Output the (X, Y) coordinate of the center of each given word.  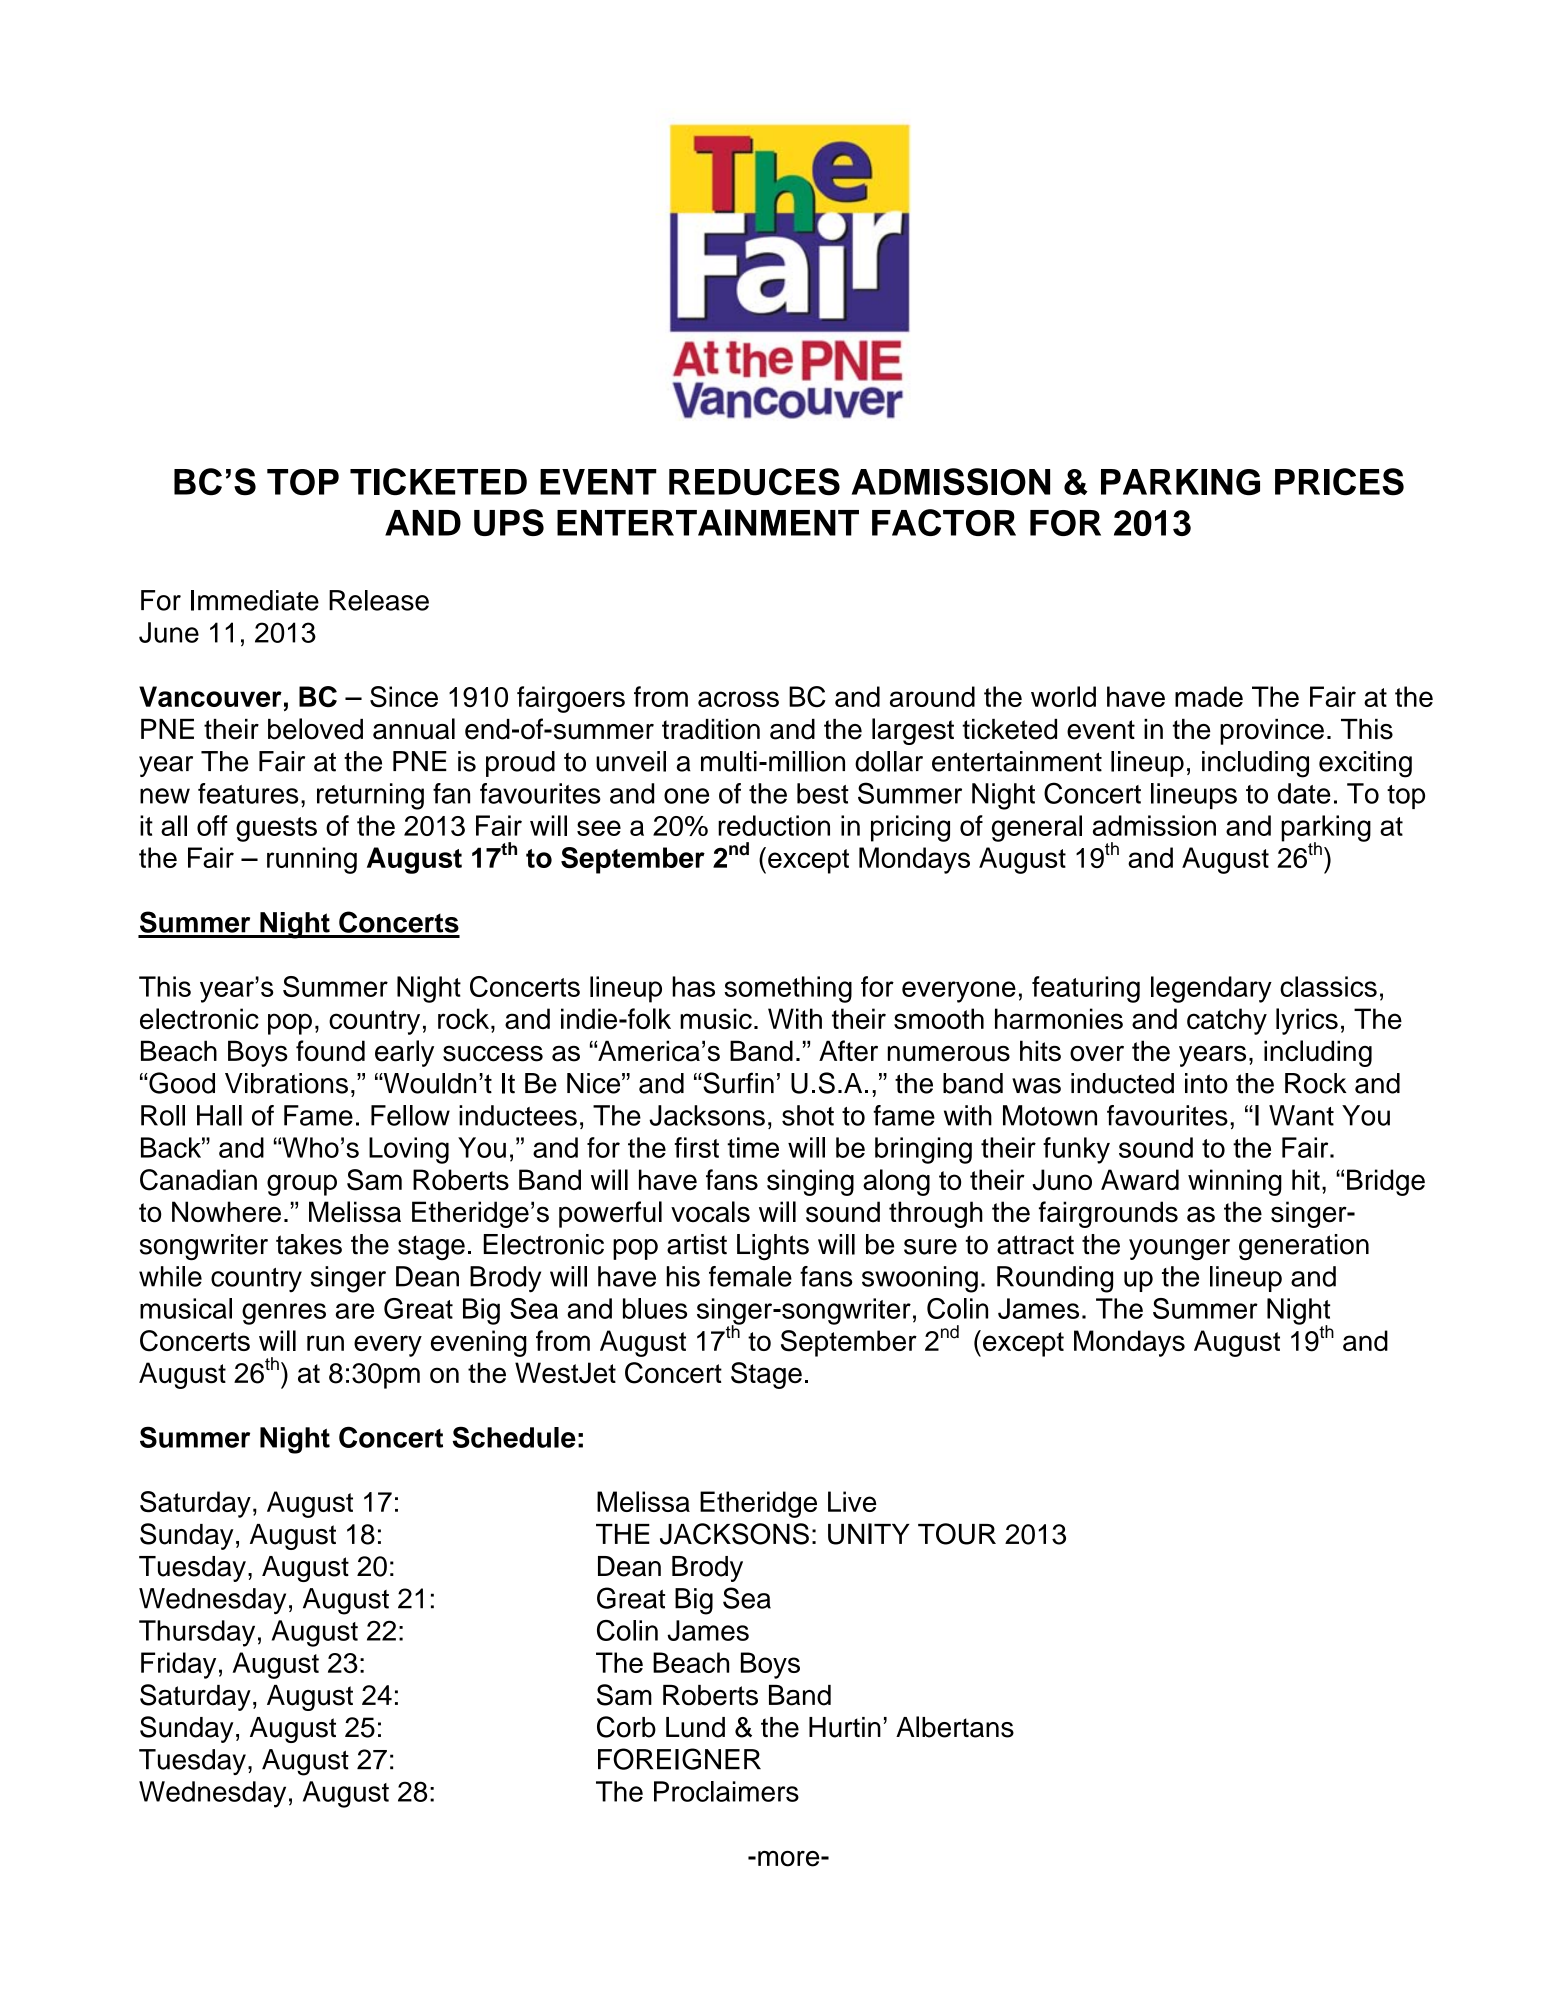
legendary (1211, 989)
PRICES (1339, 482)
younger (1179, 1249)
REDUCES (754, 482)
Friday (178, 1665)
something (788, 989)
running (312, 860)
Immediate (255, 600)
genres (284, 1314)
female (750, 1276)
